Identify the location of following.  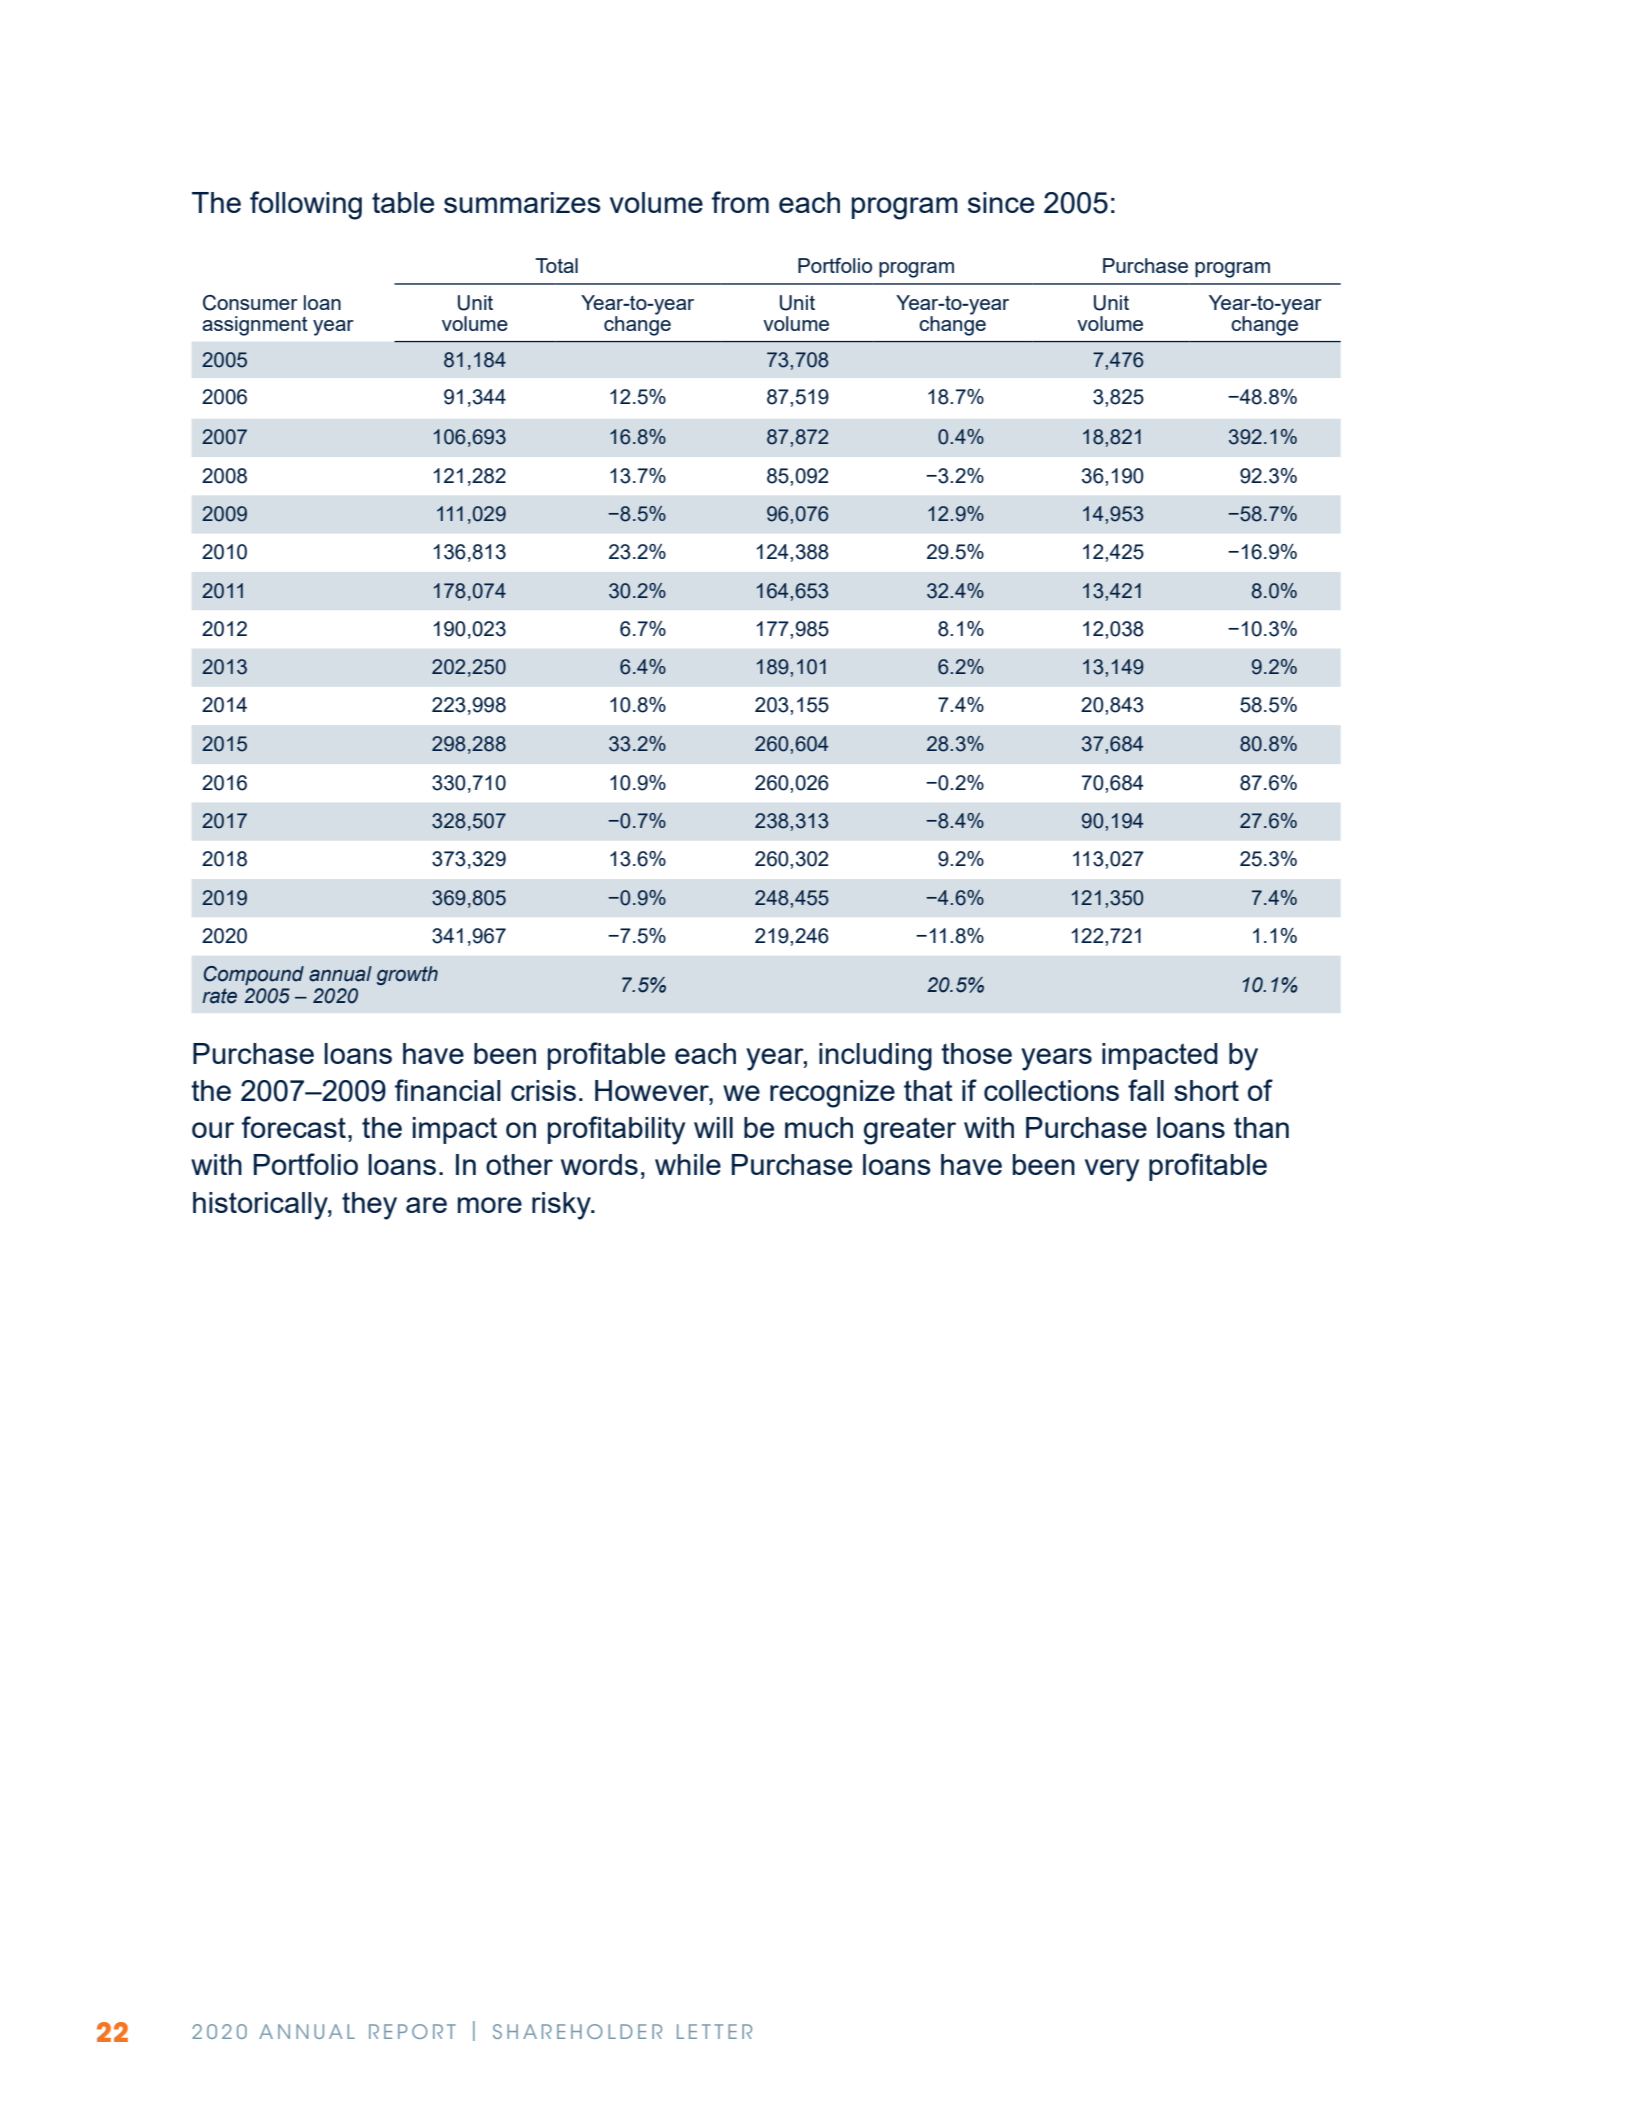
(306, 205).
